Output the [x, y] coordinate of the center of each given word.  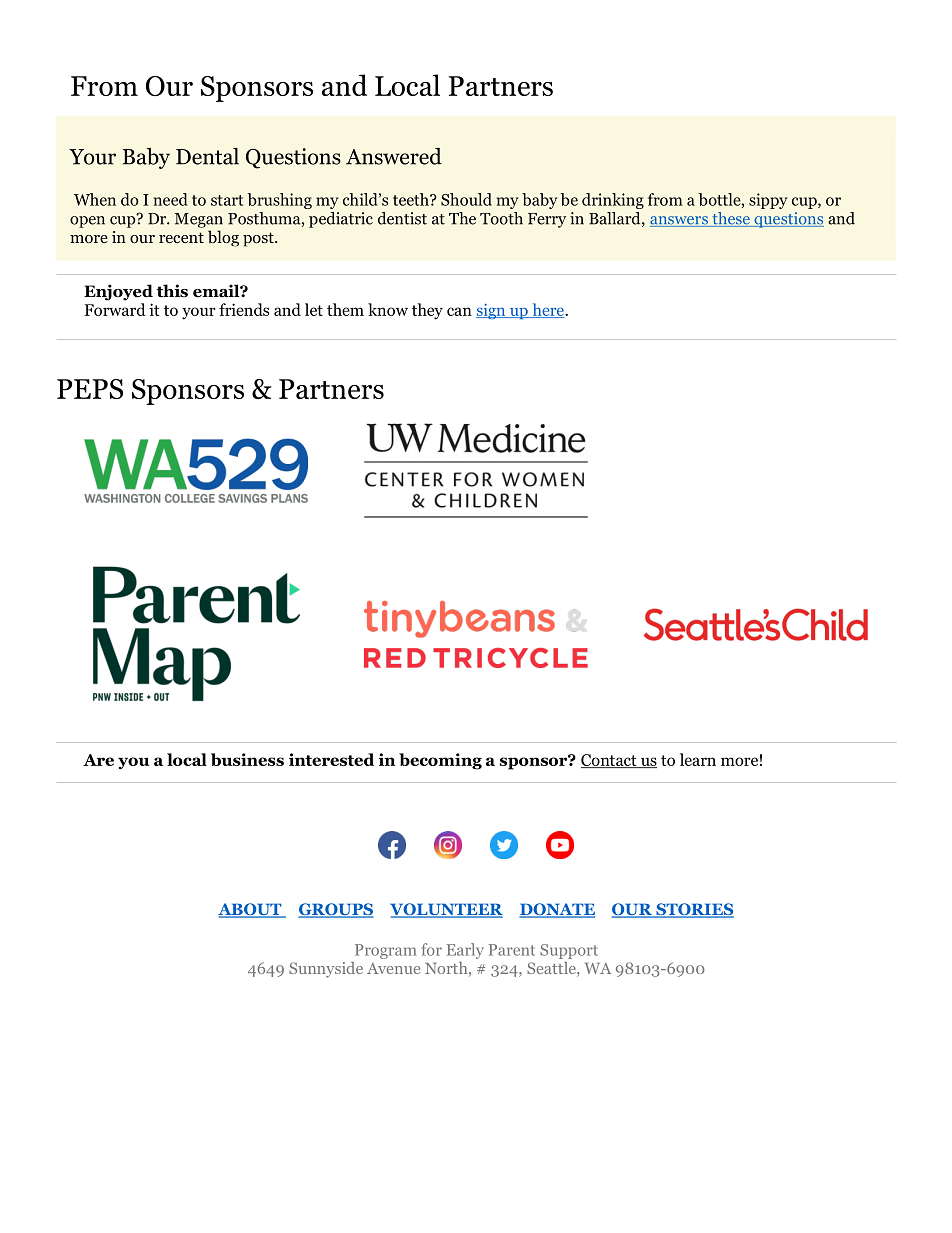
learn [698, 759]
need [170, 199]
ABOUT [251, 910]
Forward [115, 309]
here [548, 310]
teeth [412, 199]
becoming [440, 761]
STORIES [694, 910]
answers [680, 221]
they [427, 311]
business [247, 759]
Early [465, 951]
